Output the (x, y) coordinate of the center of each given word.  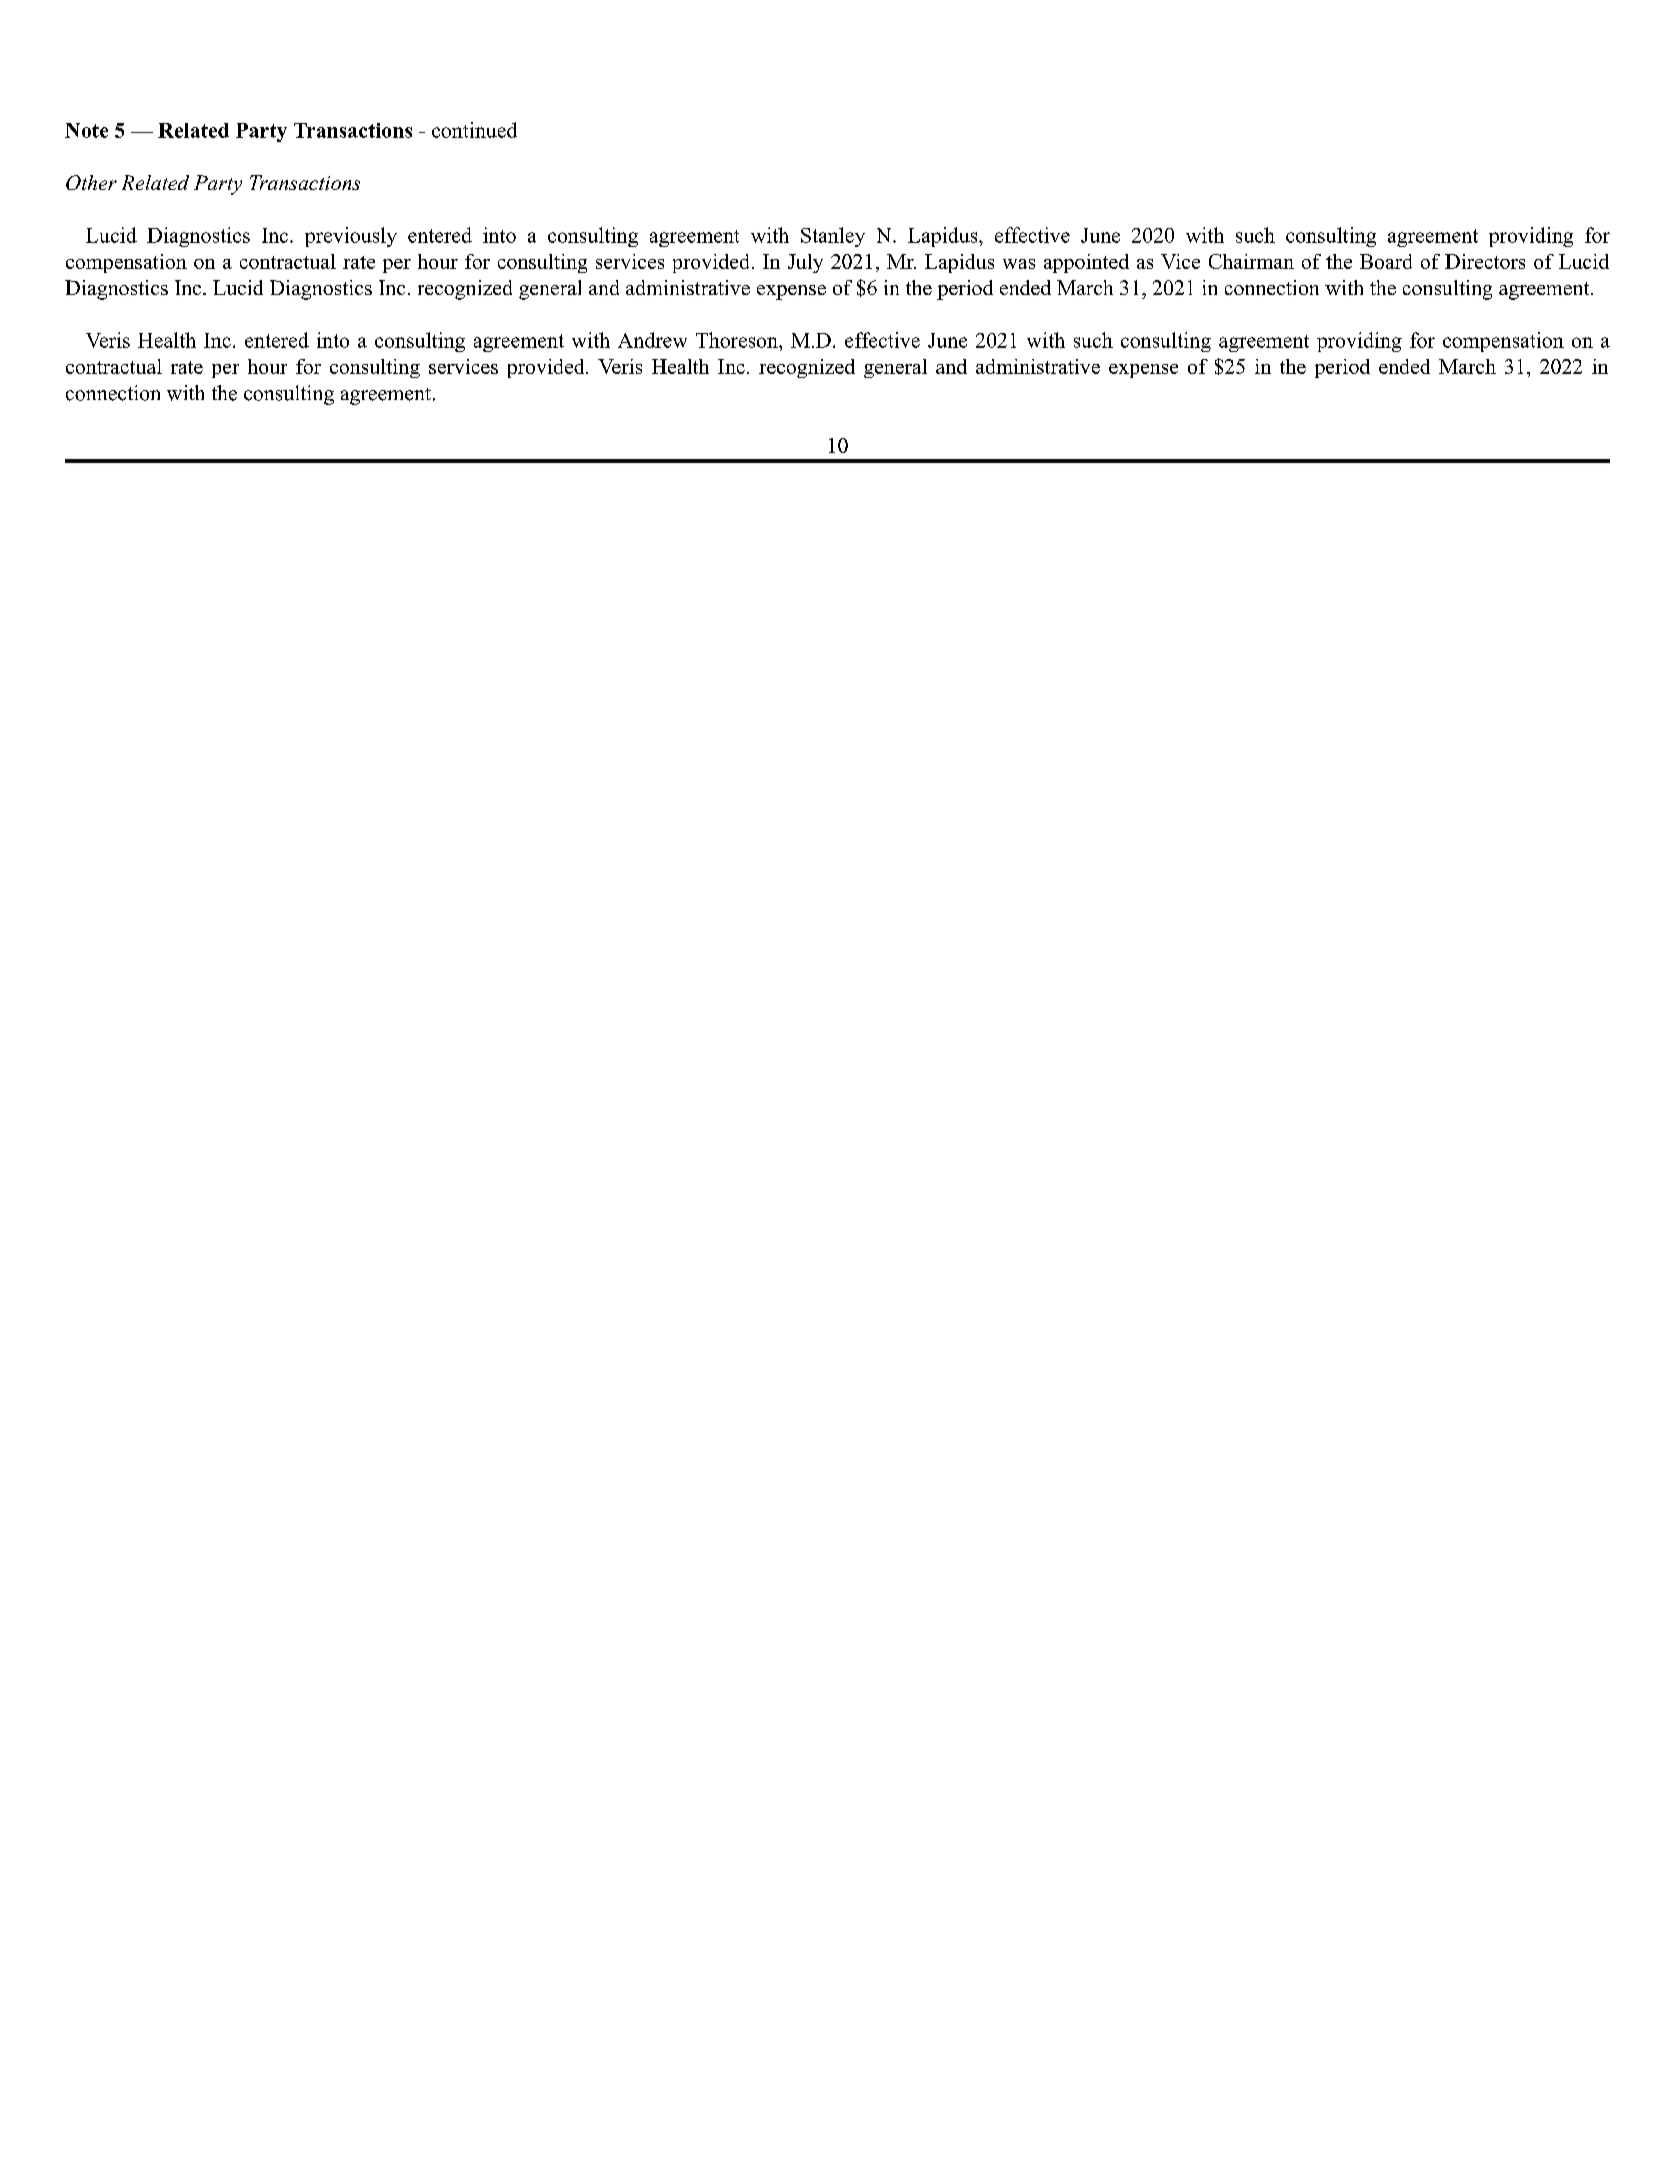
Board (1386, 261)
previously (351, 237)
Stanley (833, 237)
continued (474, 130)
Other (91, 182)
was (1019, 264)
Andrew (652, 340)
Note (86, 130)
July (805, 263)
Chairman (1251, 261)
